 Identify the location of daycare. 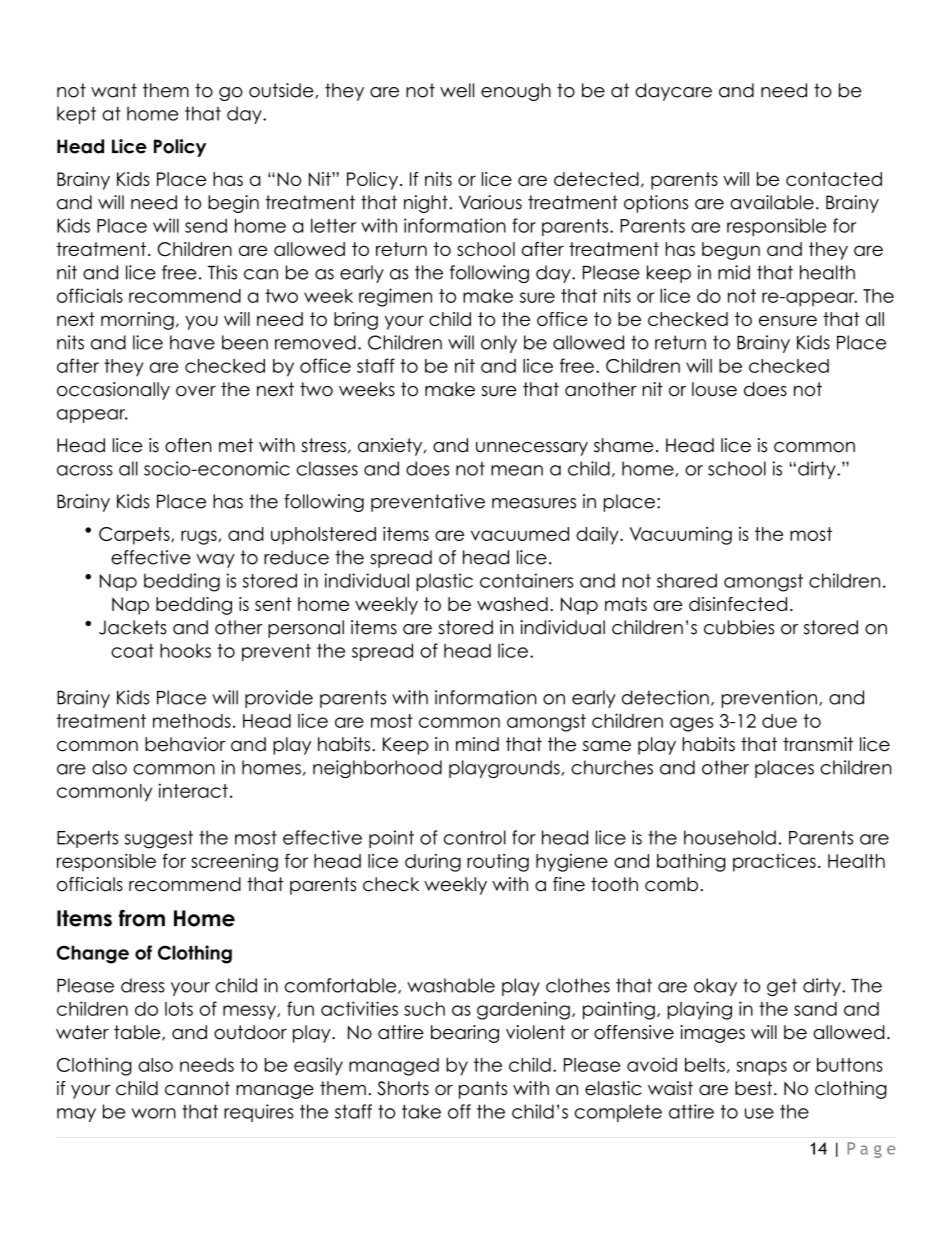
(673, 92).
